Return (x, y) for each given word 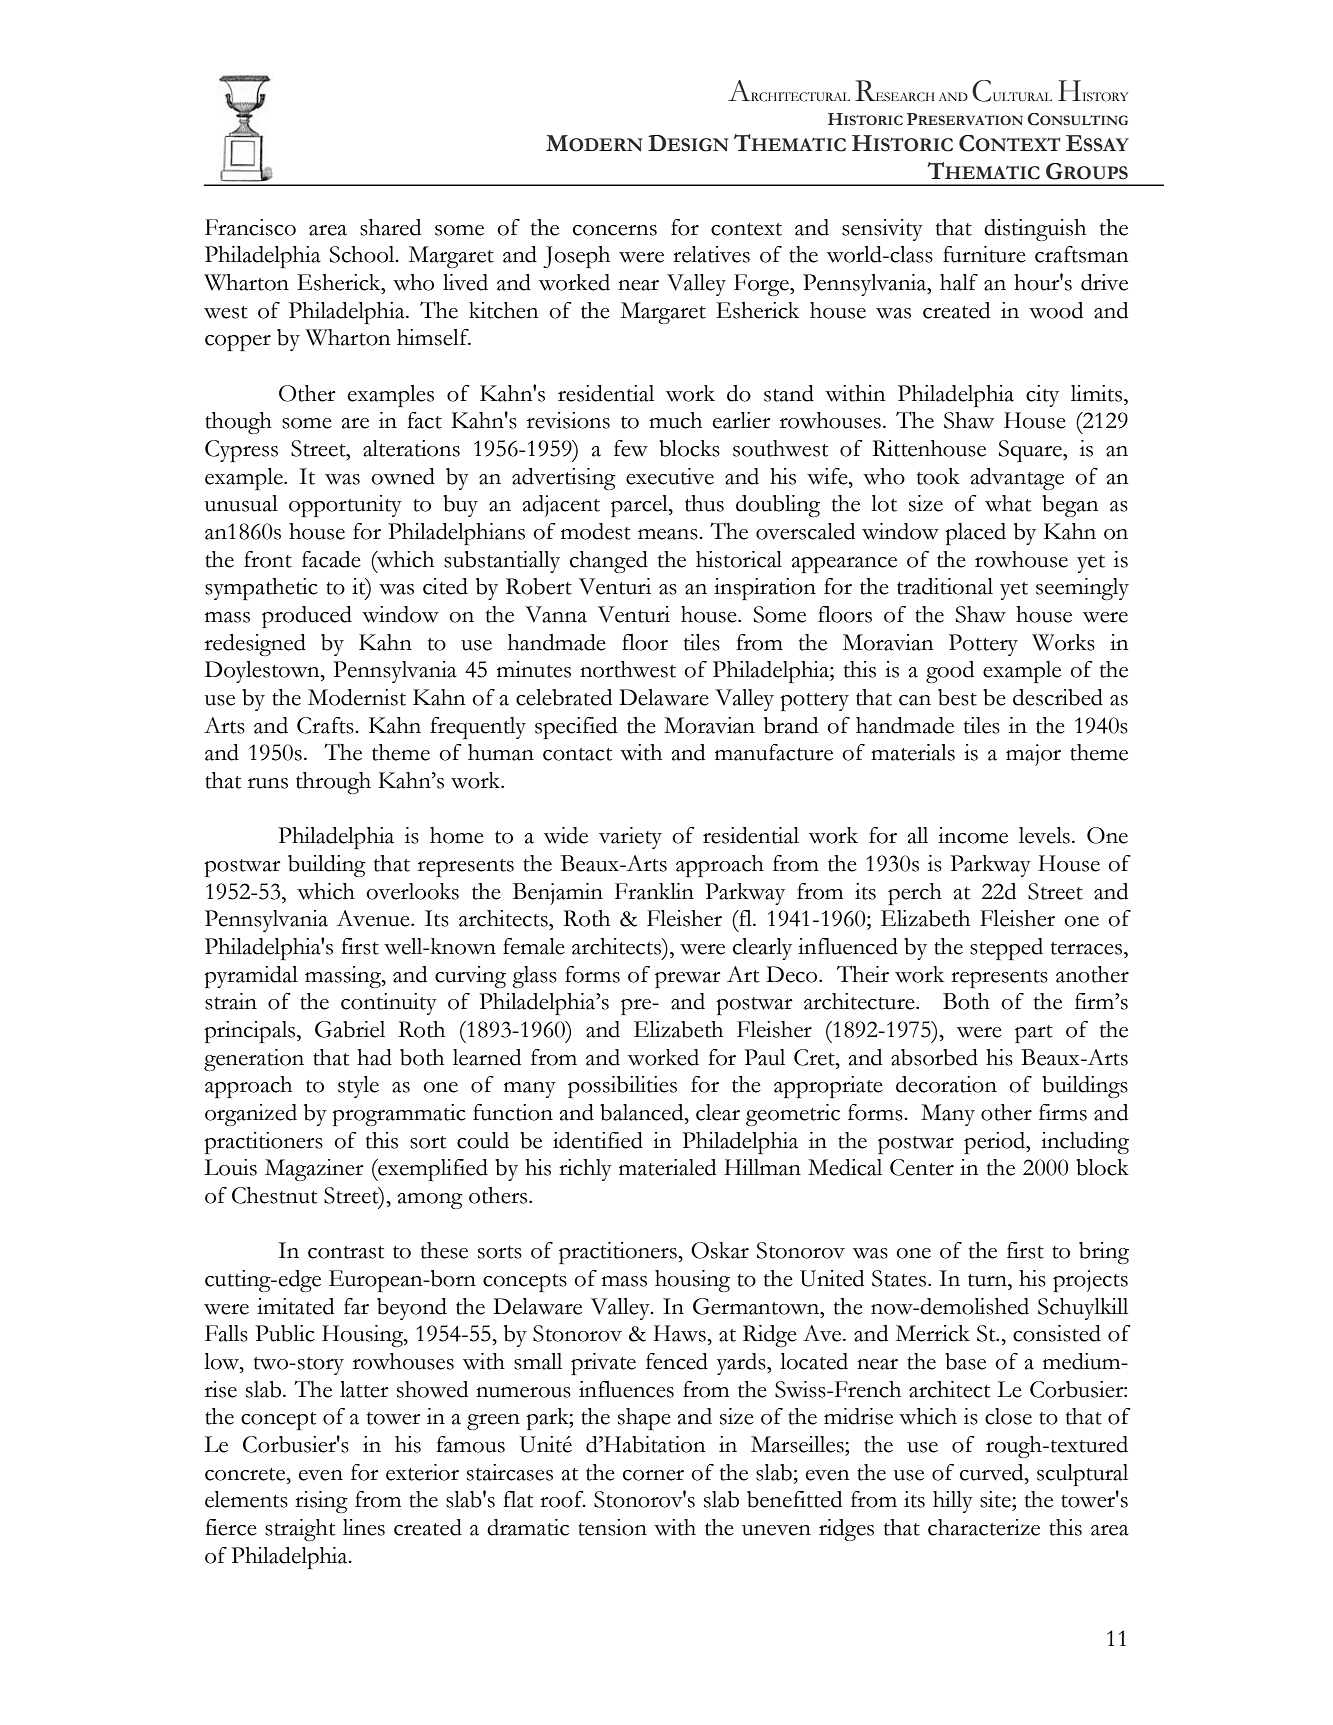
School (363, 254)
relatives (711, 254)
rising (321, 1502)
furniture (984, 254)
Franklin (654, 891)
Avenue (374, 918)
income (973, 835)
